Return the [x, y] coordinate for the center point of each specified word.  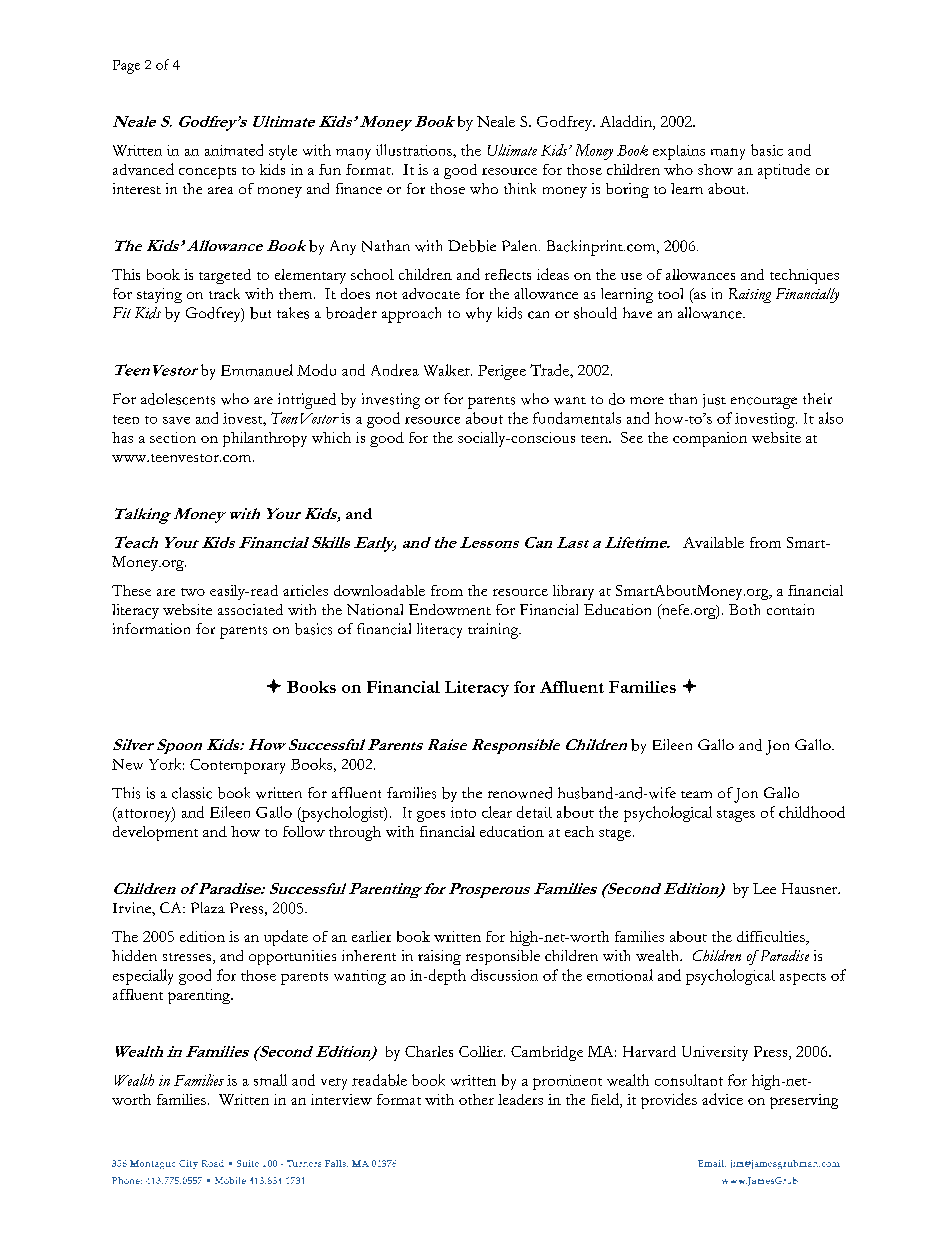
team [696, 794]
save [176, 420]
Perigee [502, 372]
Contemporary [237, 766]
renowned [520, 793]
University [715, 1053]
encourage [764, 403]
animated [234, 150]
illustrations [415, 150]
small [270, 1080]
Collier [482, 1051]
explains [679, 152]
